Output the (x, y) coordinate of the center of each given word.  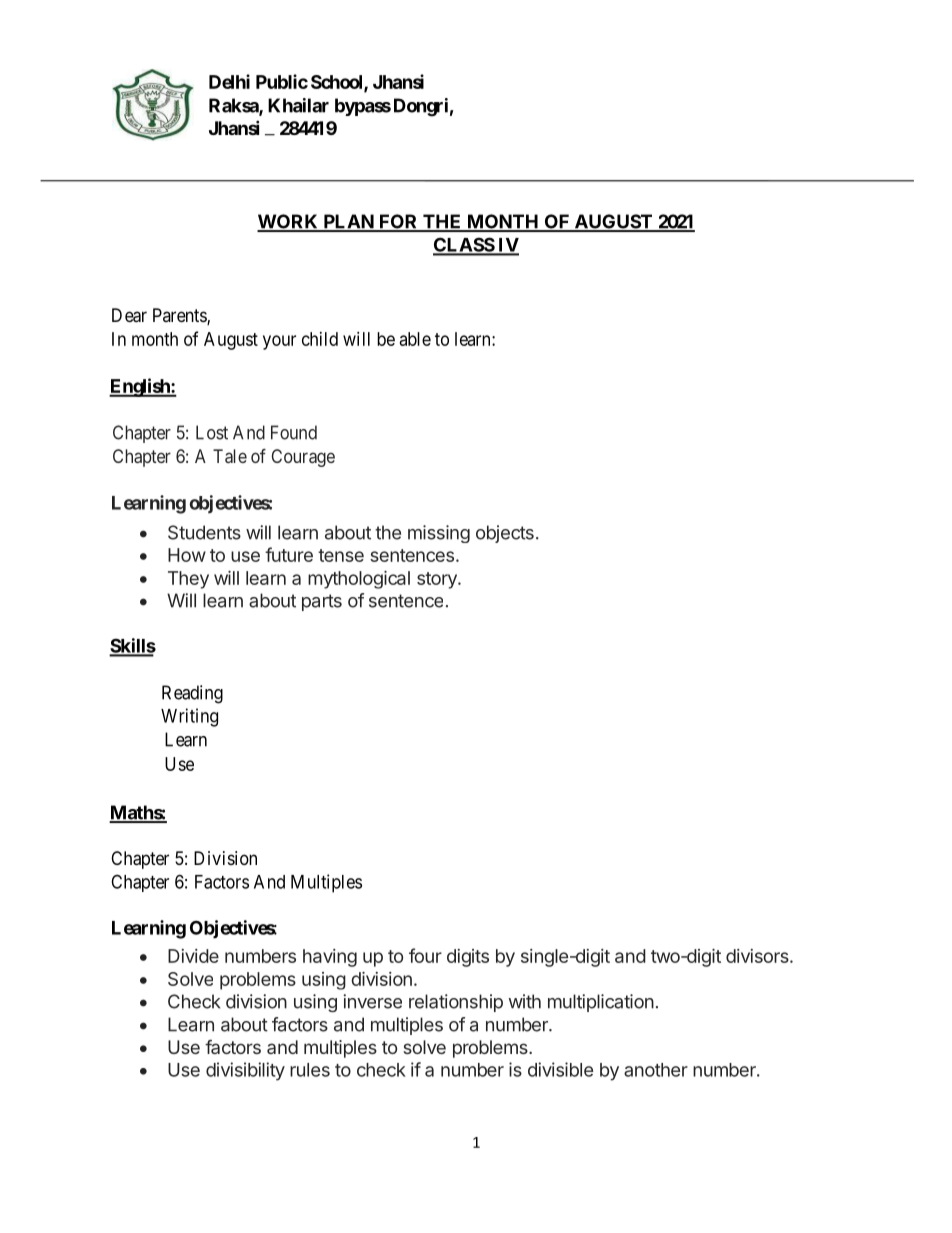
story (438, 580)
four (425, 955)
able (415, 339)
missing (439, 534)
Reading (192, 694)
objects (505, 534)
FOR (398, 222)
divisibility (245, 1071)
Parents (180, 316)
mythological (359, 580)
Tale (230, 456)
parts (322, 602)
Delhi (229, 81)
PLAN (348, 222)
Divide (193, 956)
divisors (758, 956)
